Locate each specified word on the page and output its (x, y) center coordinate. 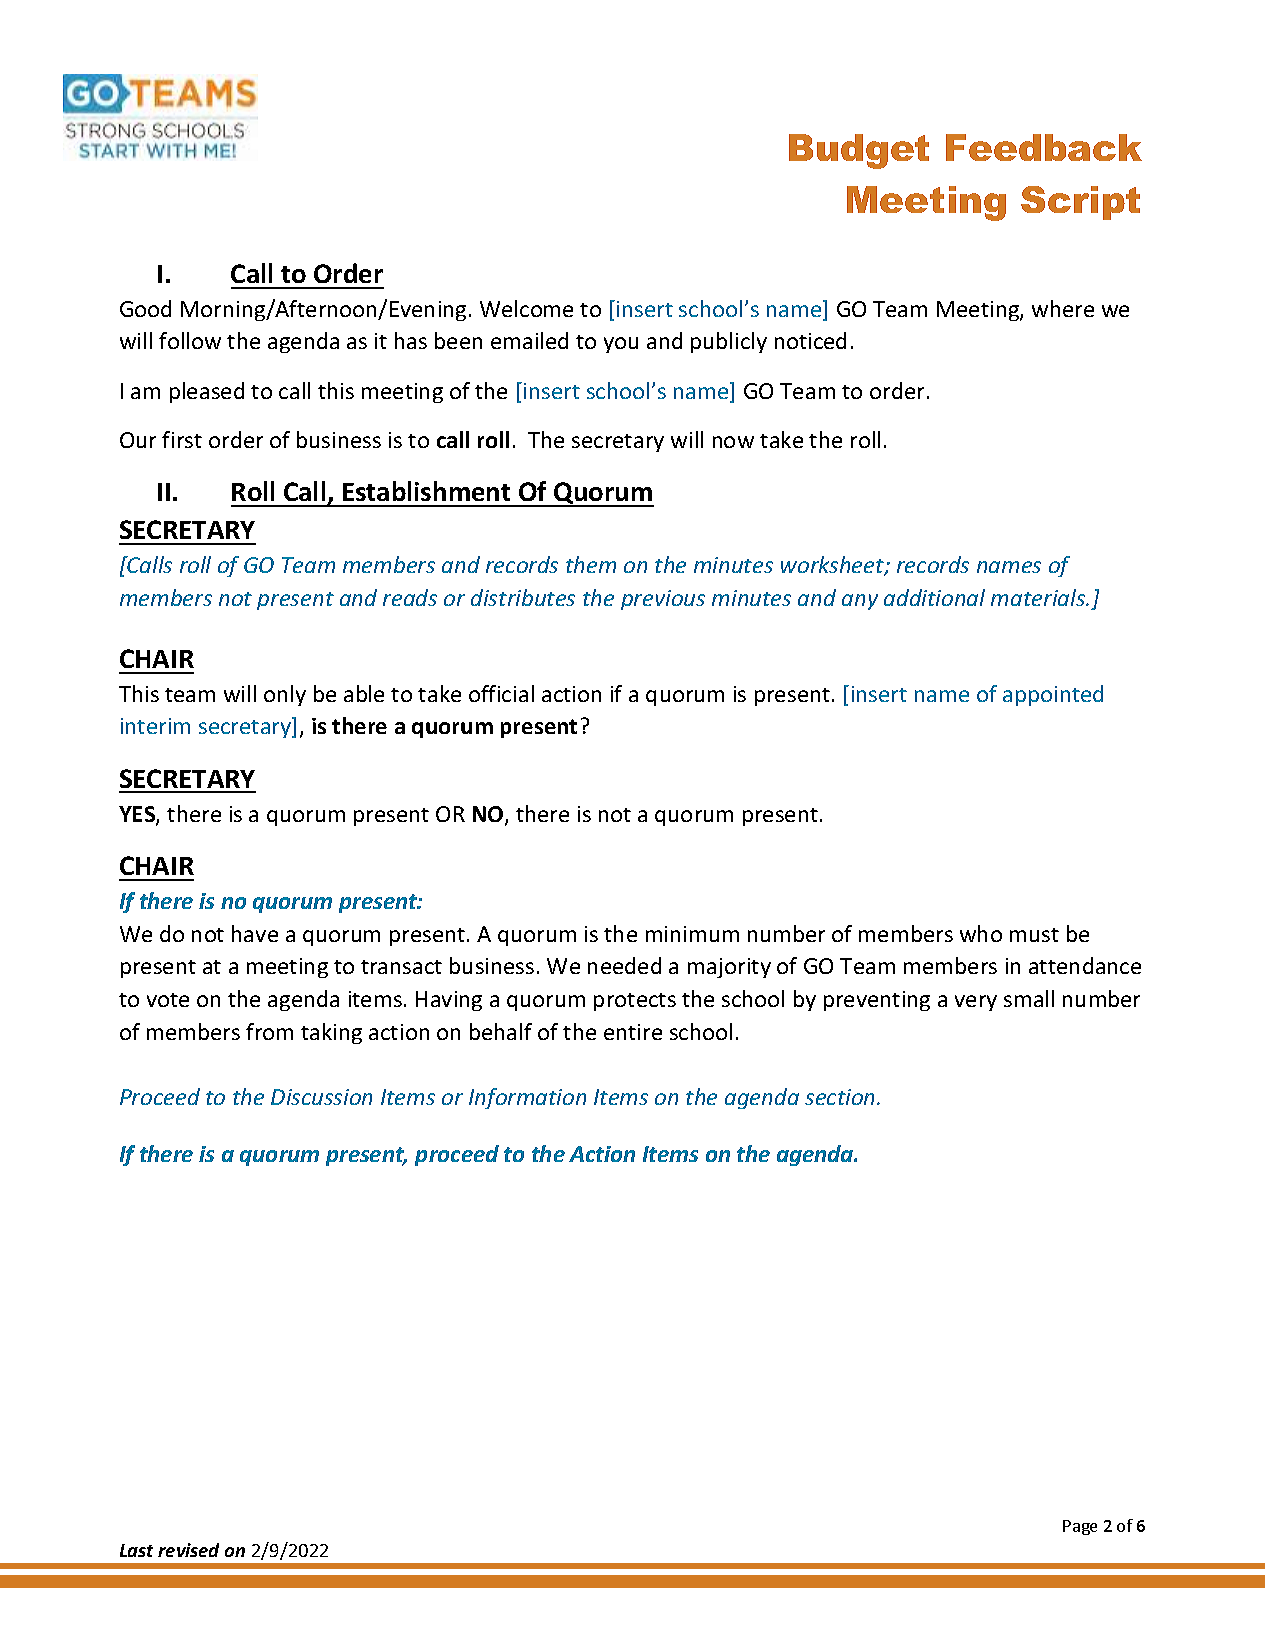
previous (663, 600)
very (976, 1003)
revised (188, 1550)
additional (934, 597)
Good (145, 308)
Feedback (1044, 147)
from (269, 1031)
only (285, 695)
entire (633, 1032)
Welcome (526, 308)
